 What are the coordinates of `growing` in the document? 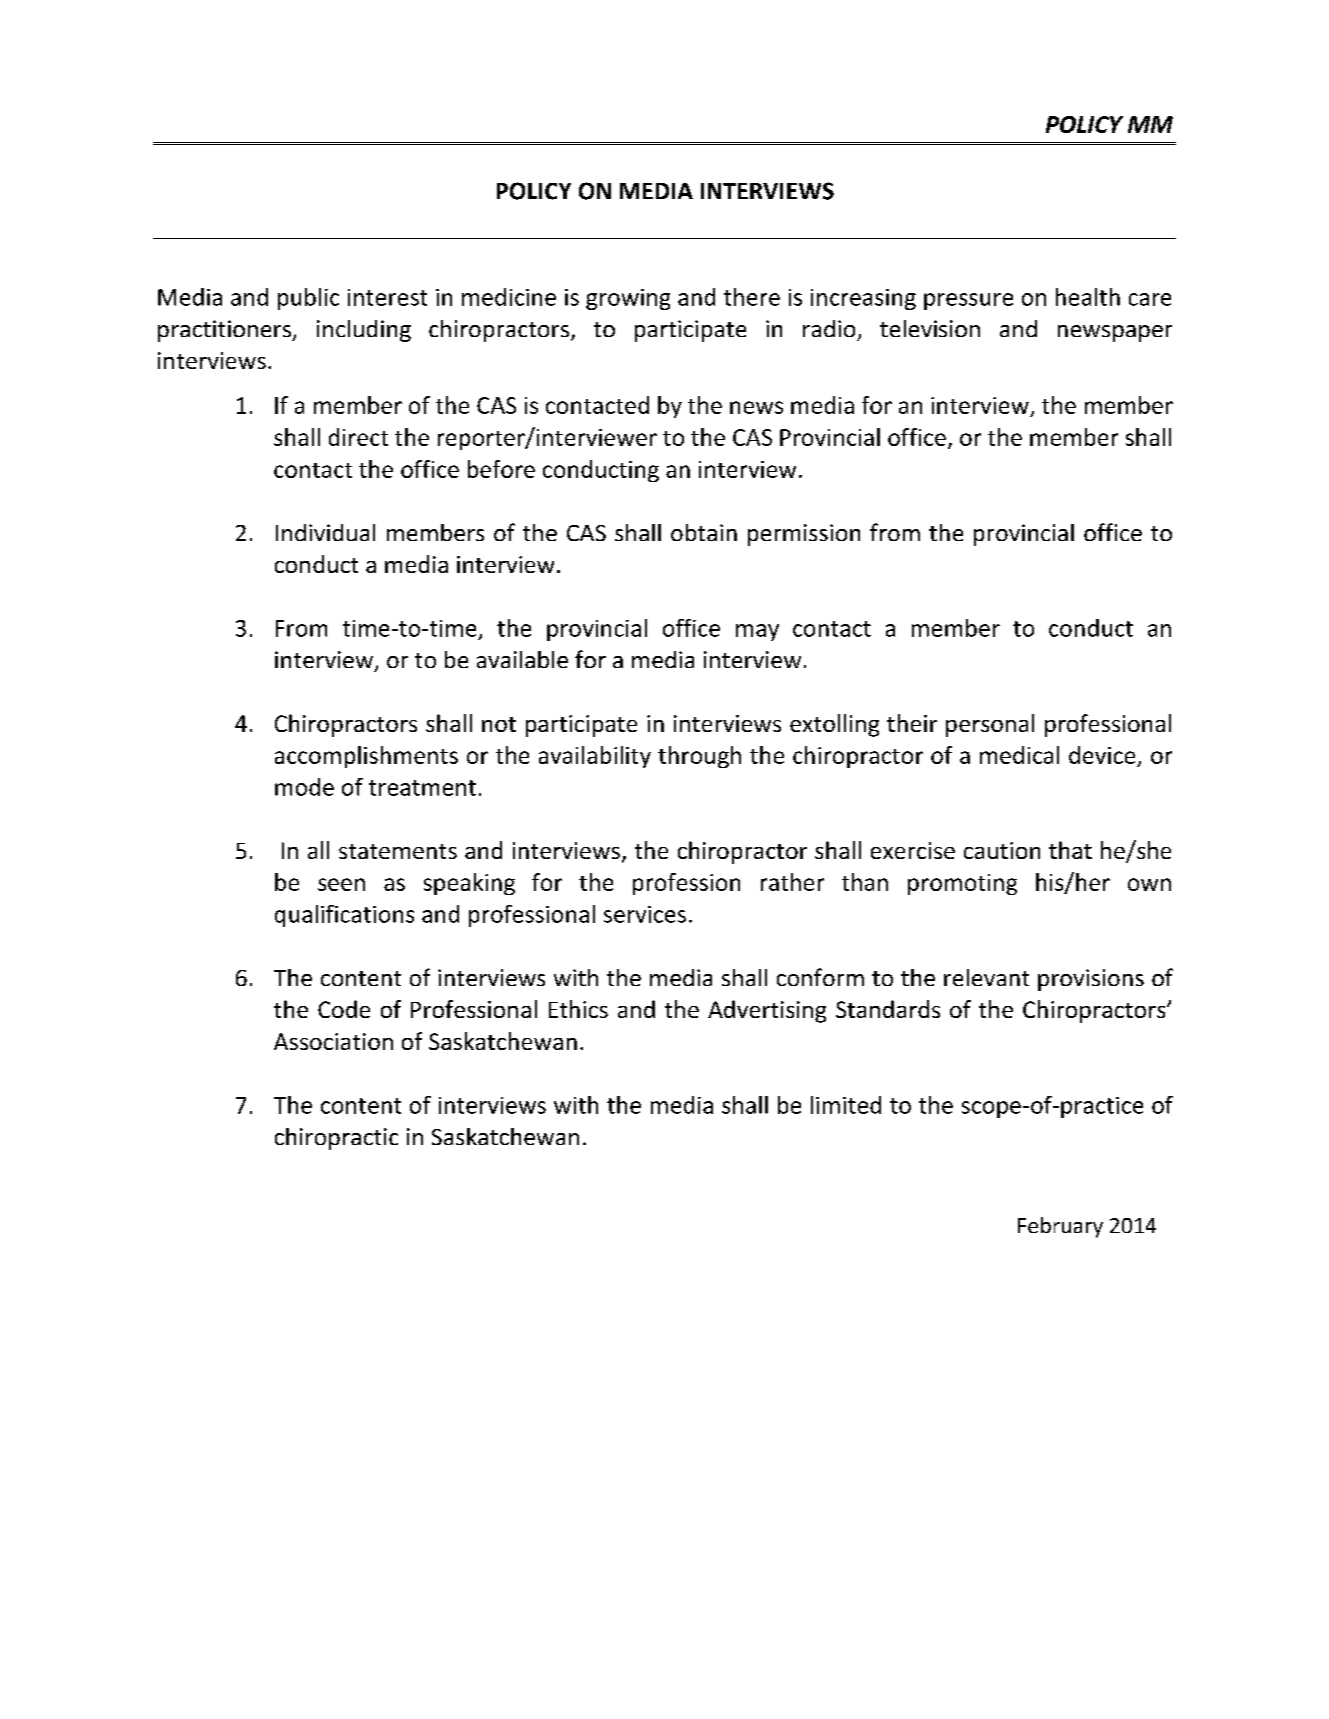 It's located at (628, 299).
